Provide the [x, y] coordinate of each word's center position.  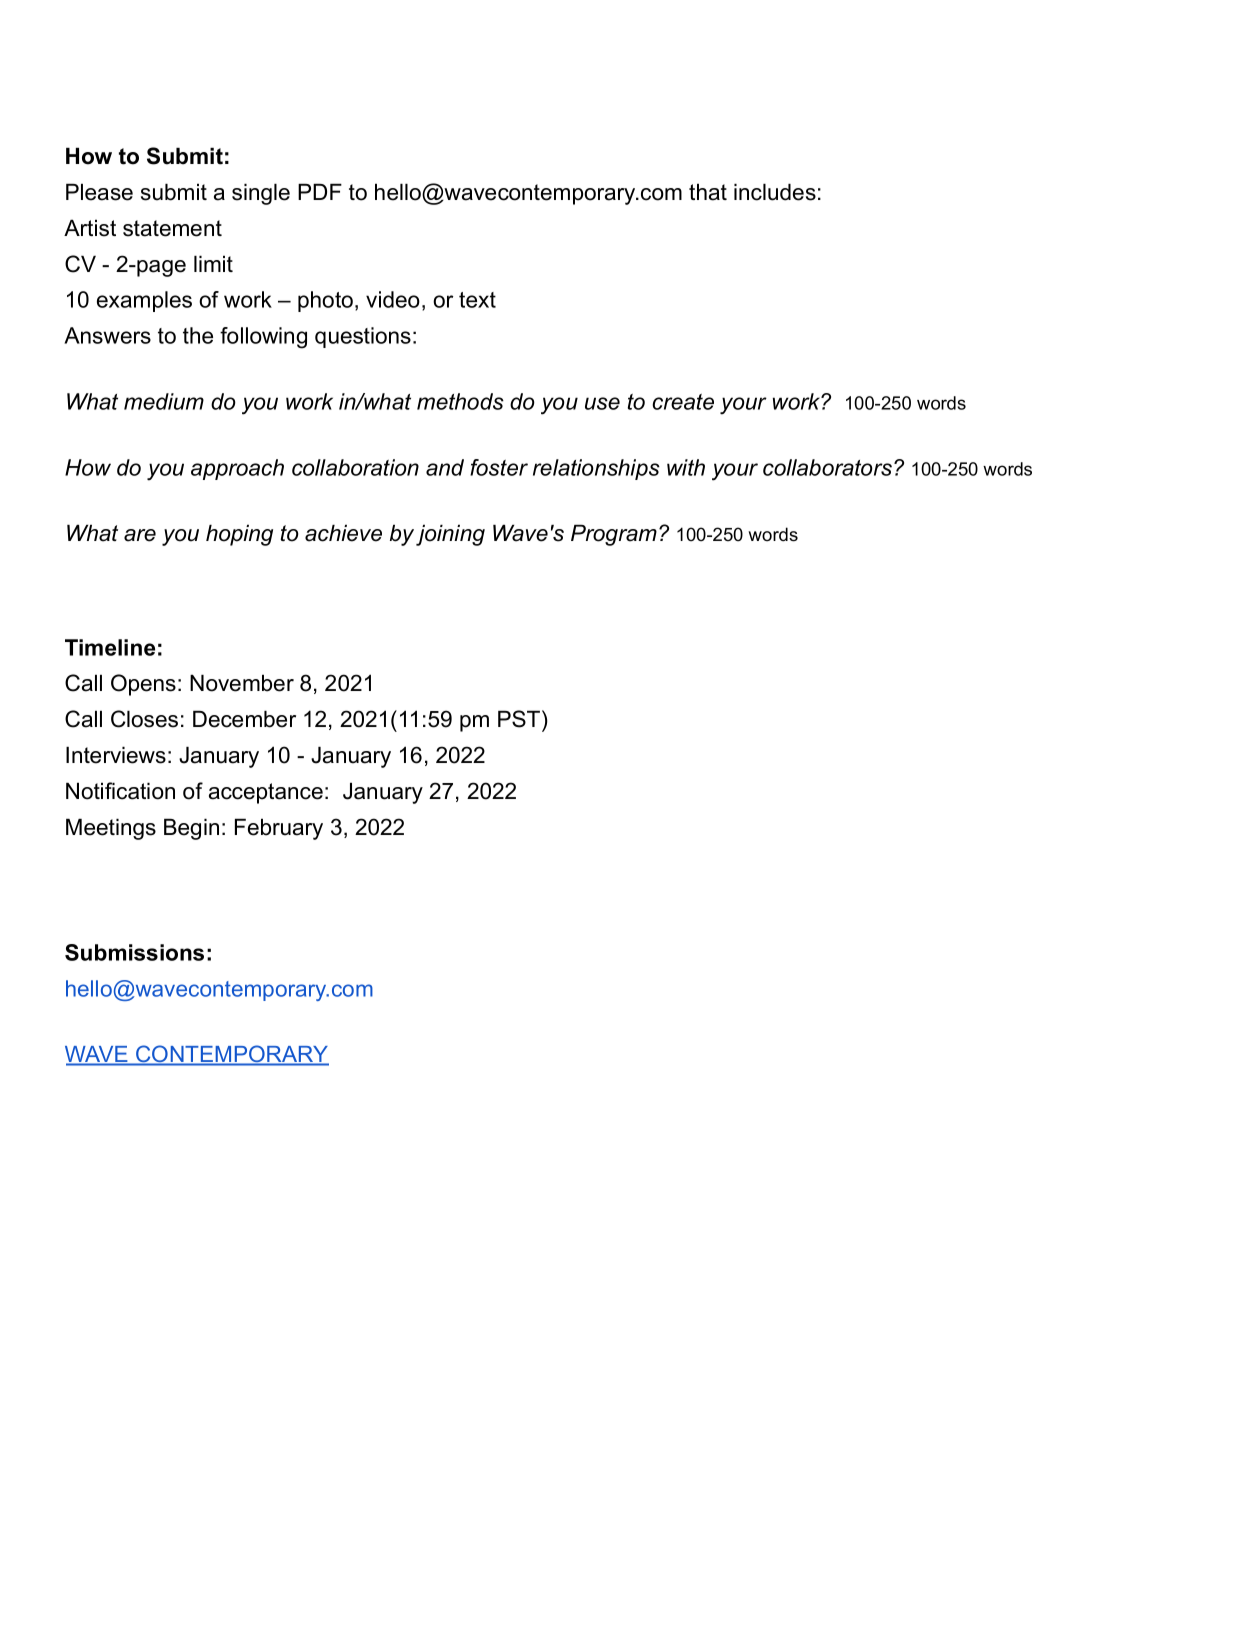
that [708, 192]
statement [172, 228]
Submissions [134, 952]
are [140, 535]
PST [520, 719]
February [279, 829]
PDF [320, 191]
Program [614, 535]
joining [450, 535]
